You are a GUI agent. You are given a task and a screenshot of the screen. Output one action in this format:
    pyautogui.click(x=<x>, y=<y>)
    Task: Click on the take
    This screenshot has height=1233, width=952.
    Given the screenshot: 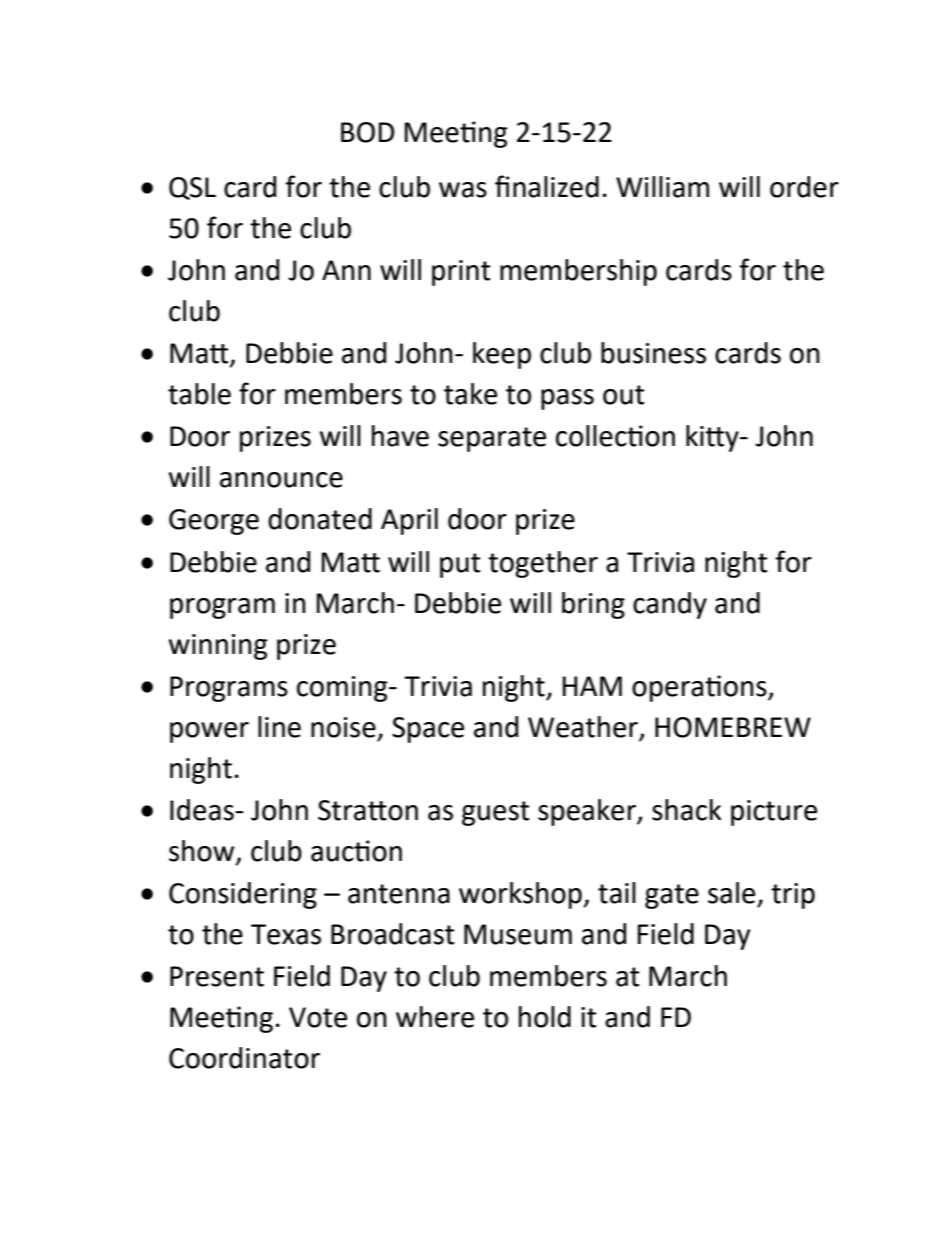 What is the action you would take?
    pyautogui.click(x=470, y=394)
